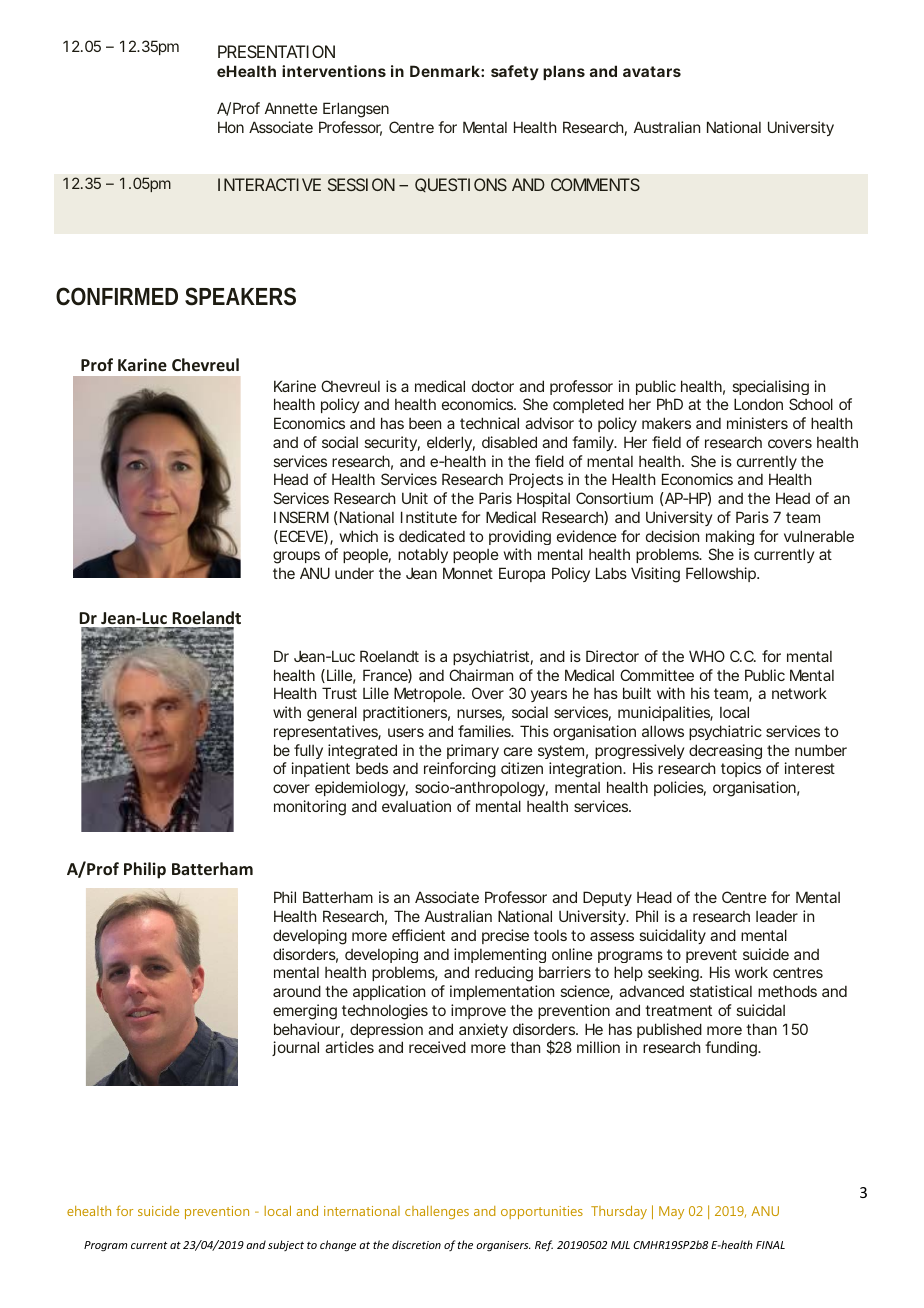 This page has height=1308, width=924. What do you see at coordinates (296, 557) in the page?
I see `groups` at bounding box center [296, 557].
